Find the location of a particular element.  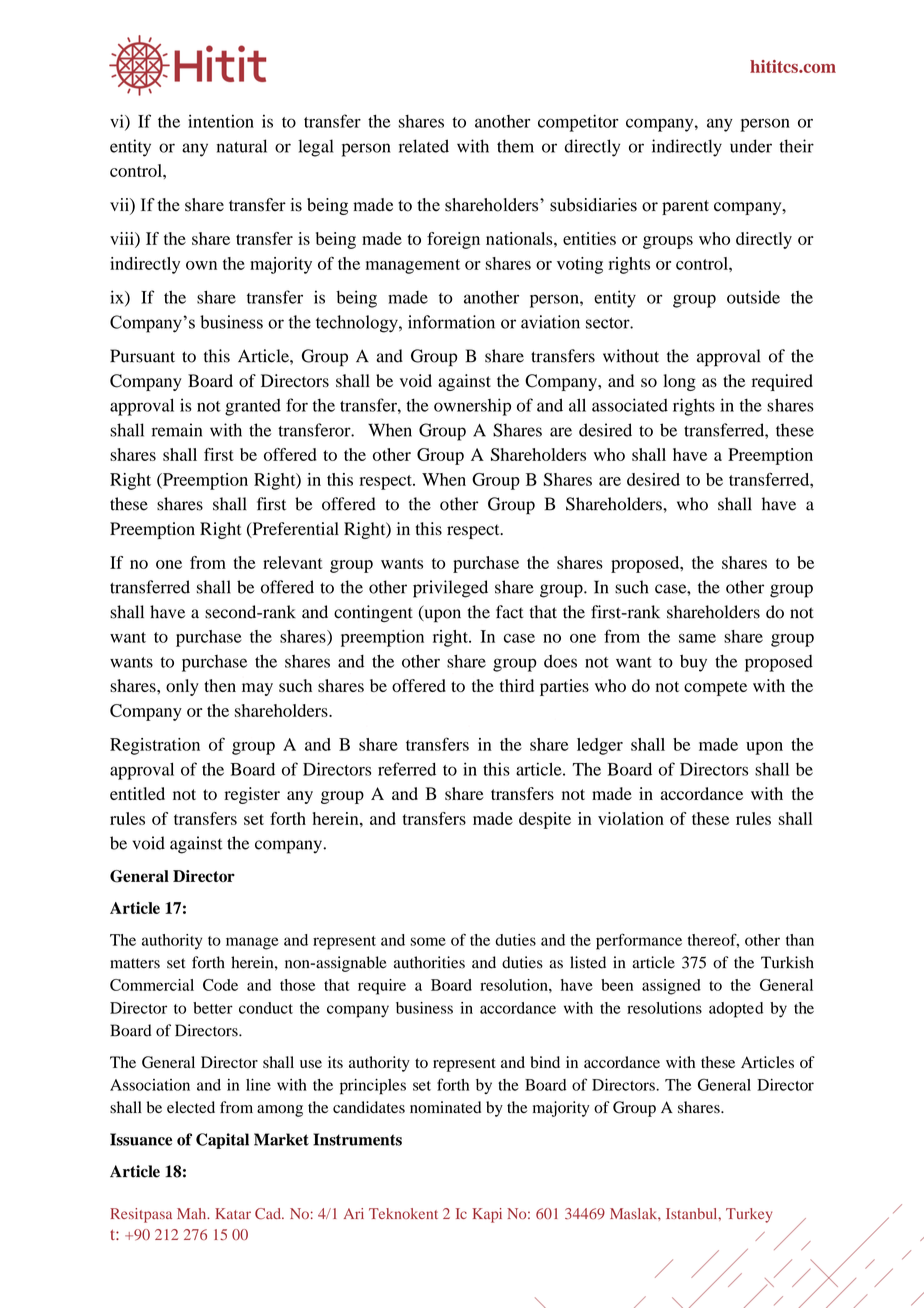

nominated is located at coordinates (445, 1107).
